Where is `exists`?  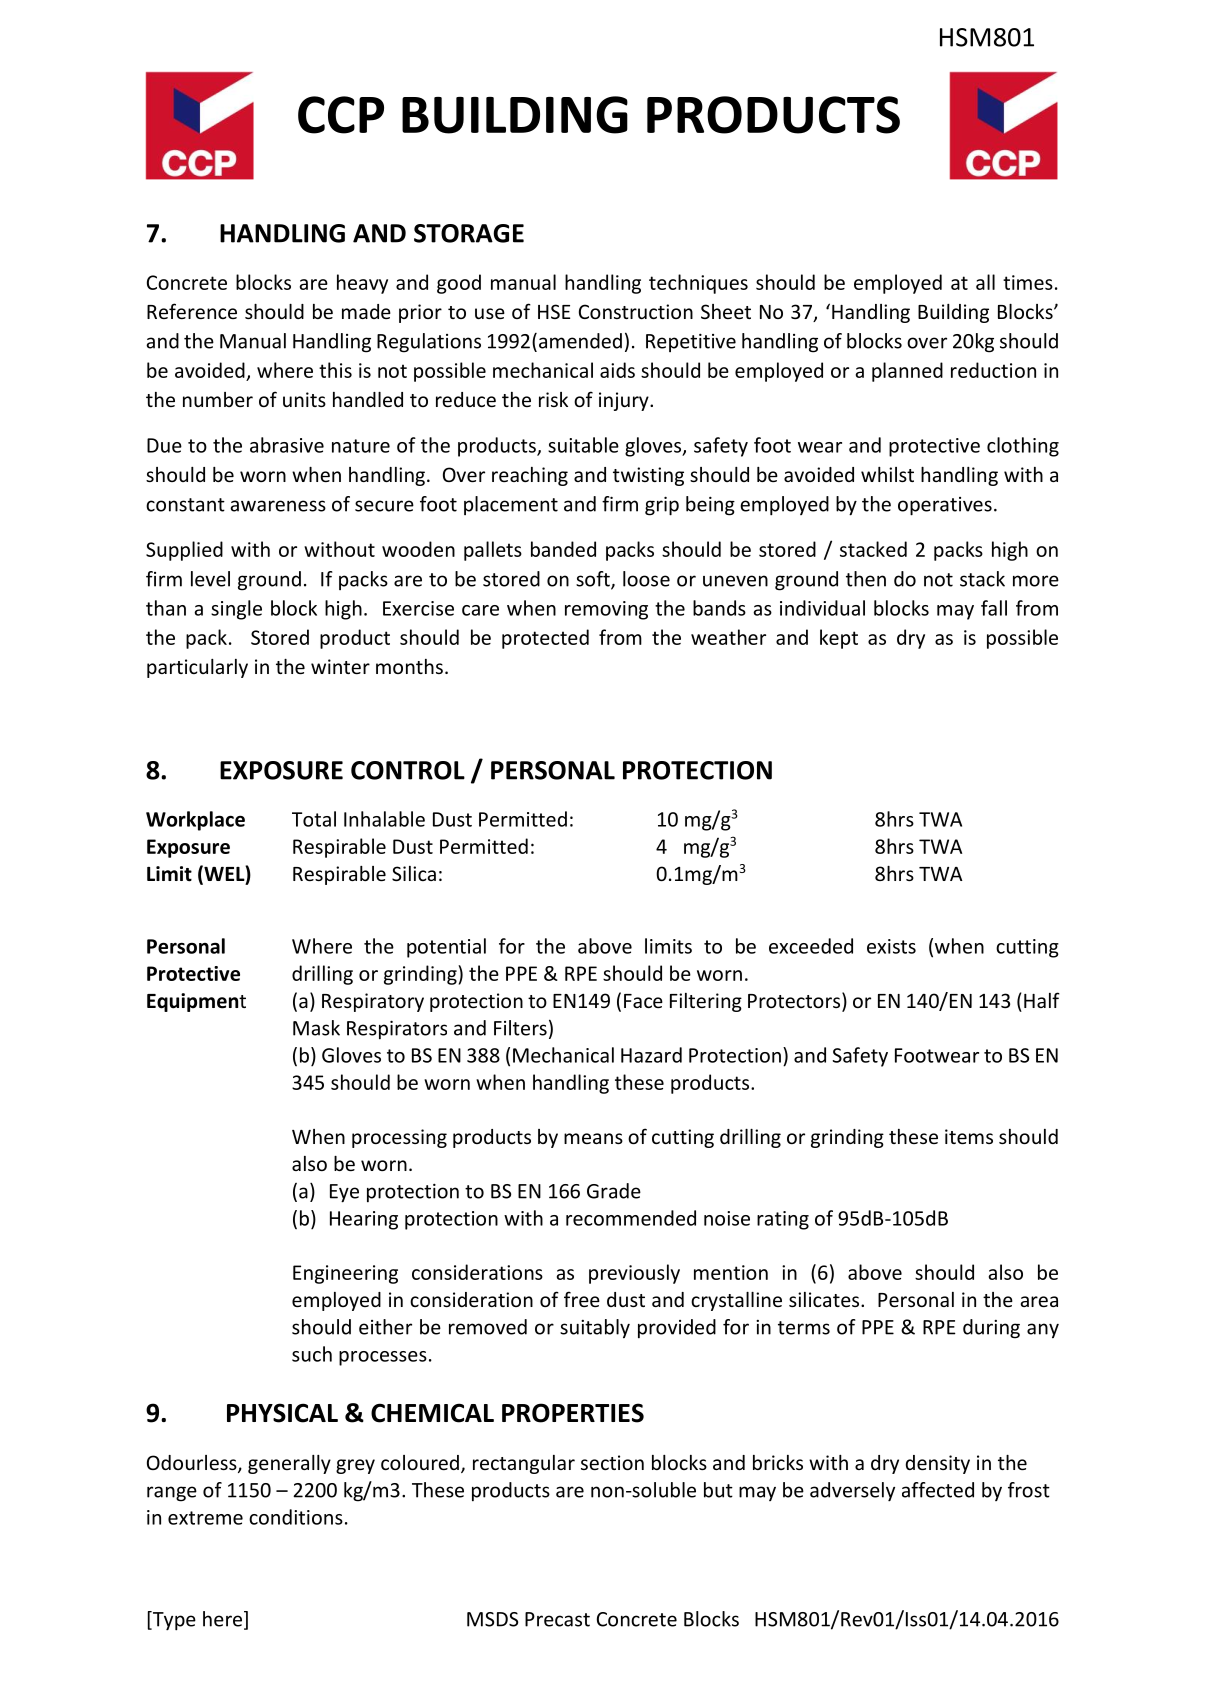 exists is located at coordinates (891, 946).
